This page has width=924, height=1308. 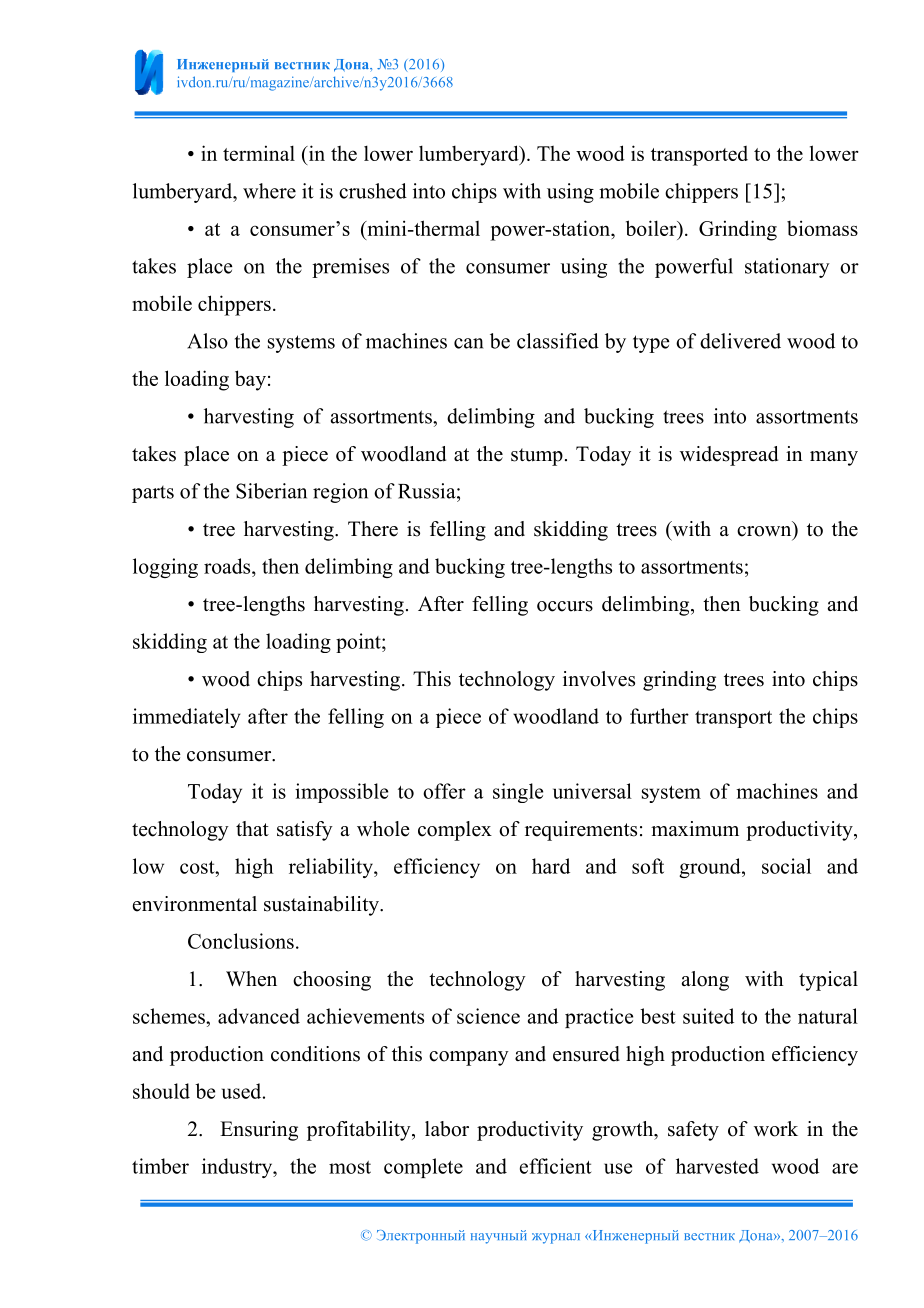 What do you see at coordinates (373, 191) in the page?
I see `crushed` at bounding box center [373, 191].
